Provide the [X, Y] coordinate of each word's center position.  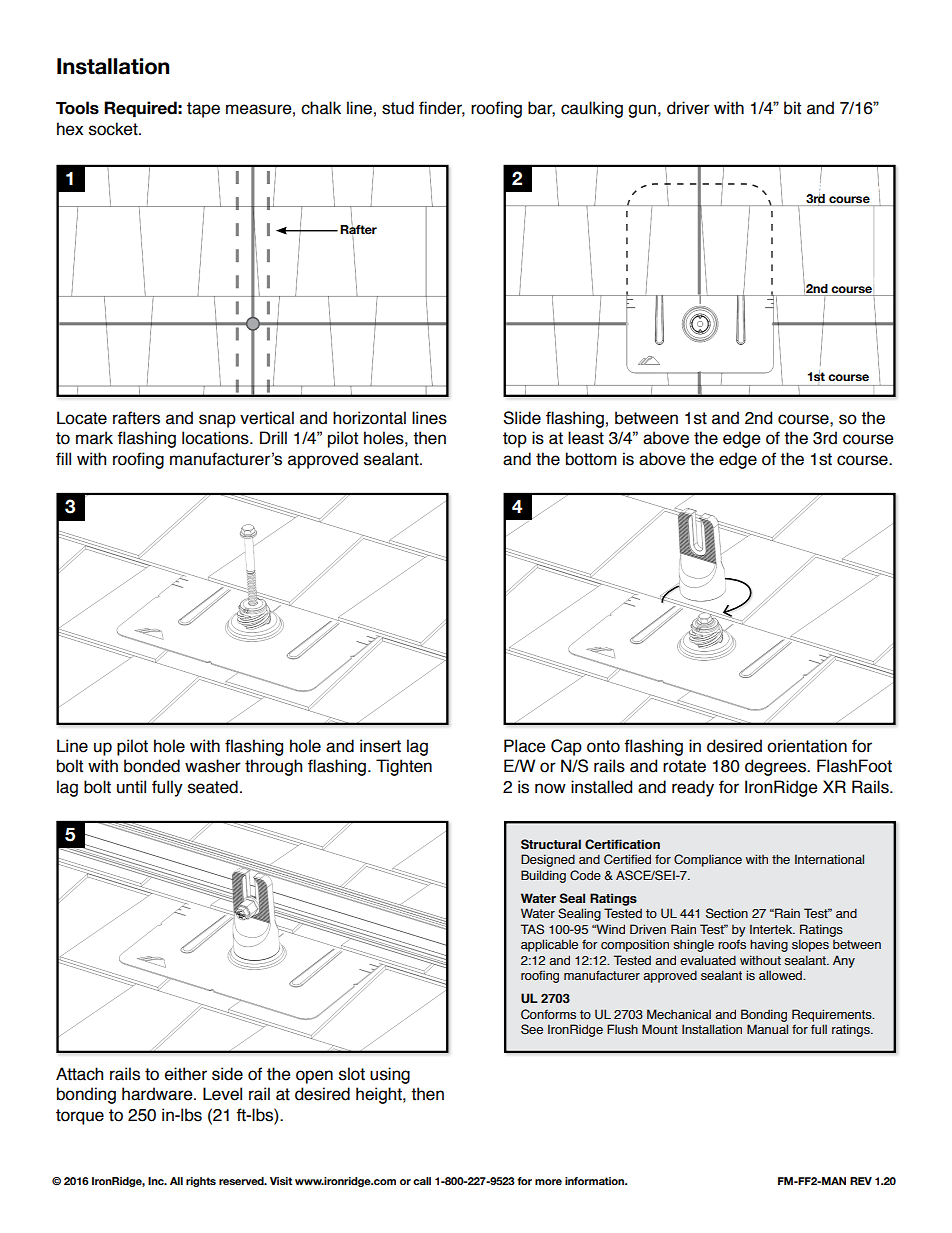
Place [525, 746]
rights [201, 1182]
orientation [807, 746]
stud [398, 108]
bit [792, 108]
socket [114, 129]
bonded [152, 766]
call [422, 1181]
